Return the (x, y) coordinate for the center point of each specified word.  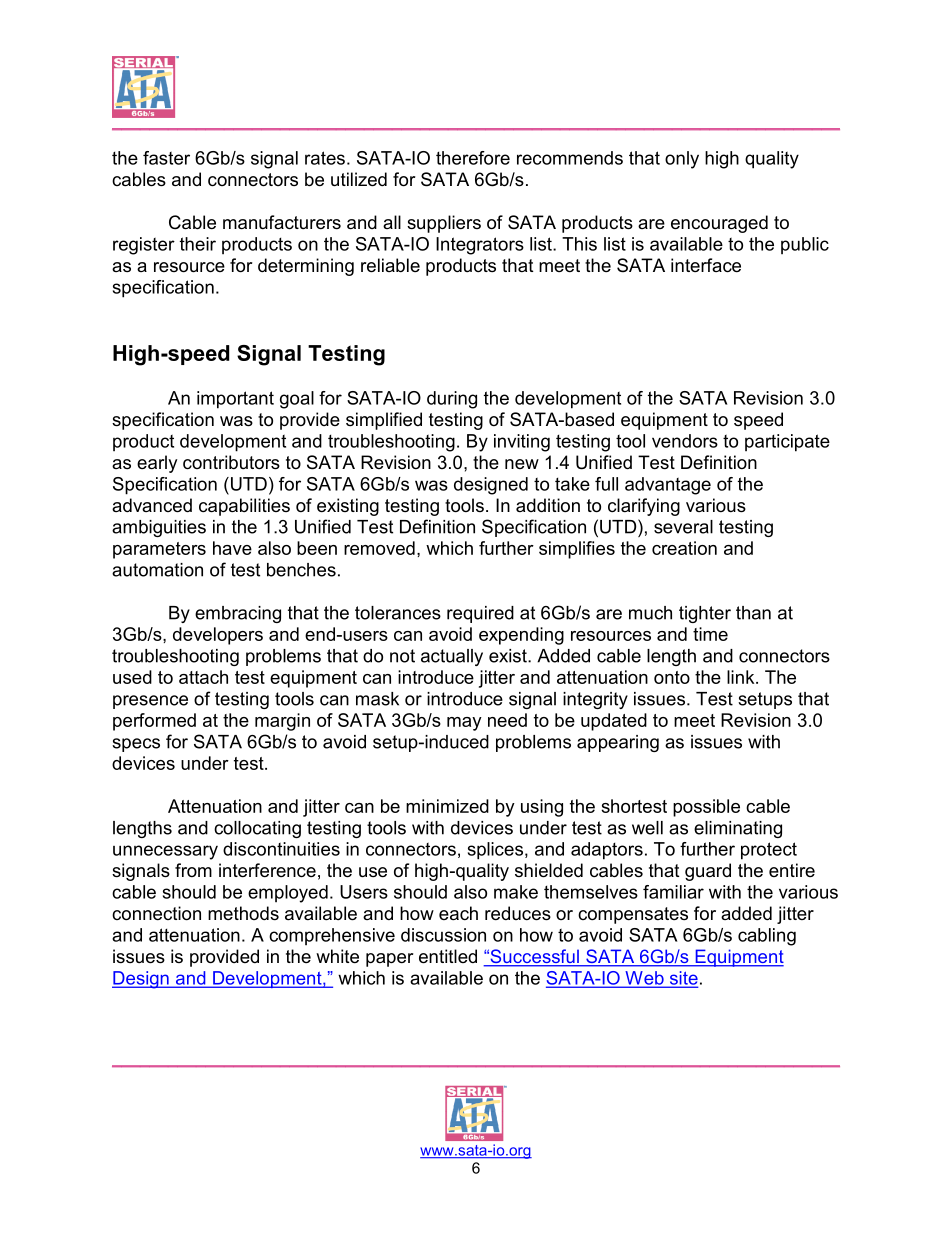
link (742, 677)
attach (203, 677)
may (464, 724)
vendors (685, 441)
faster (166, 158)
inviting (522, 443)
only (682, 160)
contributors (231, 462)
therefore (473, 158)
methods (243, 913)
